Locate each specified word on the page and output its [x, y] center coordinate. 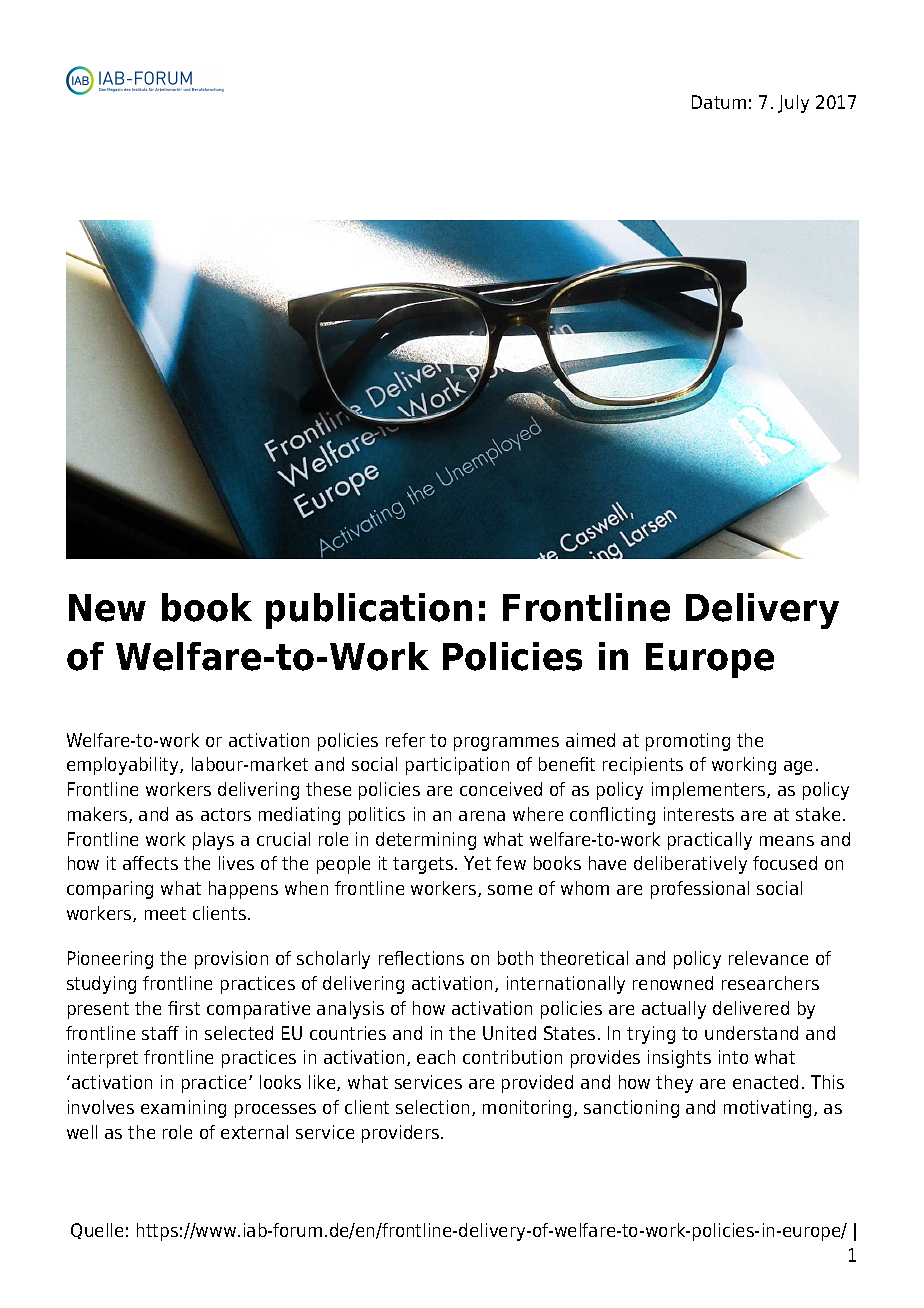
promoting [688, 742]
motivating [767, 1109]
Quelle [97, 1231]
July [793, 104]
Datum [719, 102]
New [107, 608]
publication [369, 611]
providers [402, 1134]
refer [405, 740]
